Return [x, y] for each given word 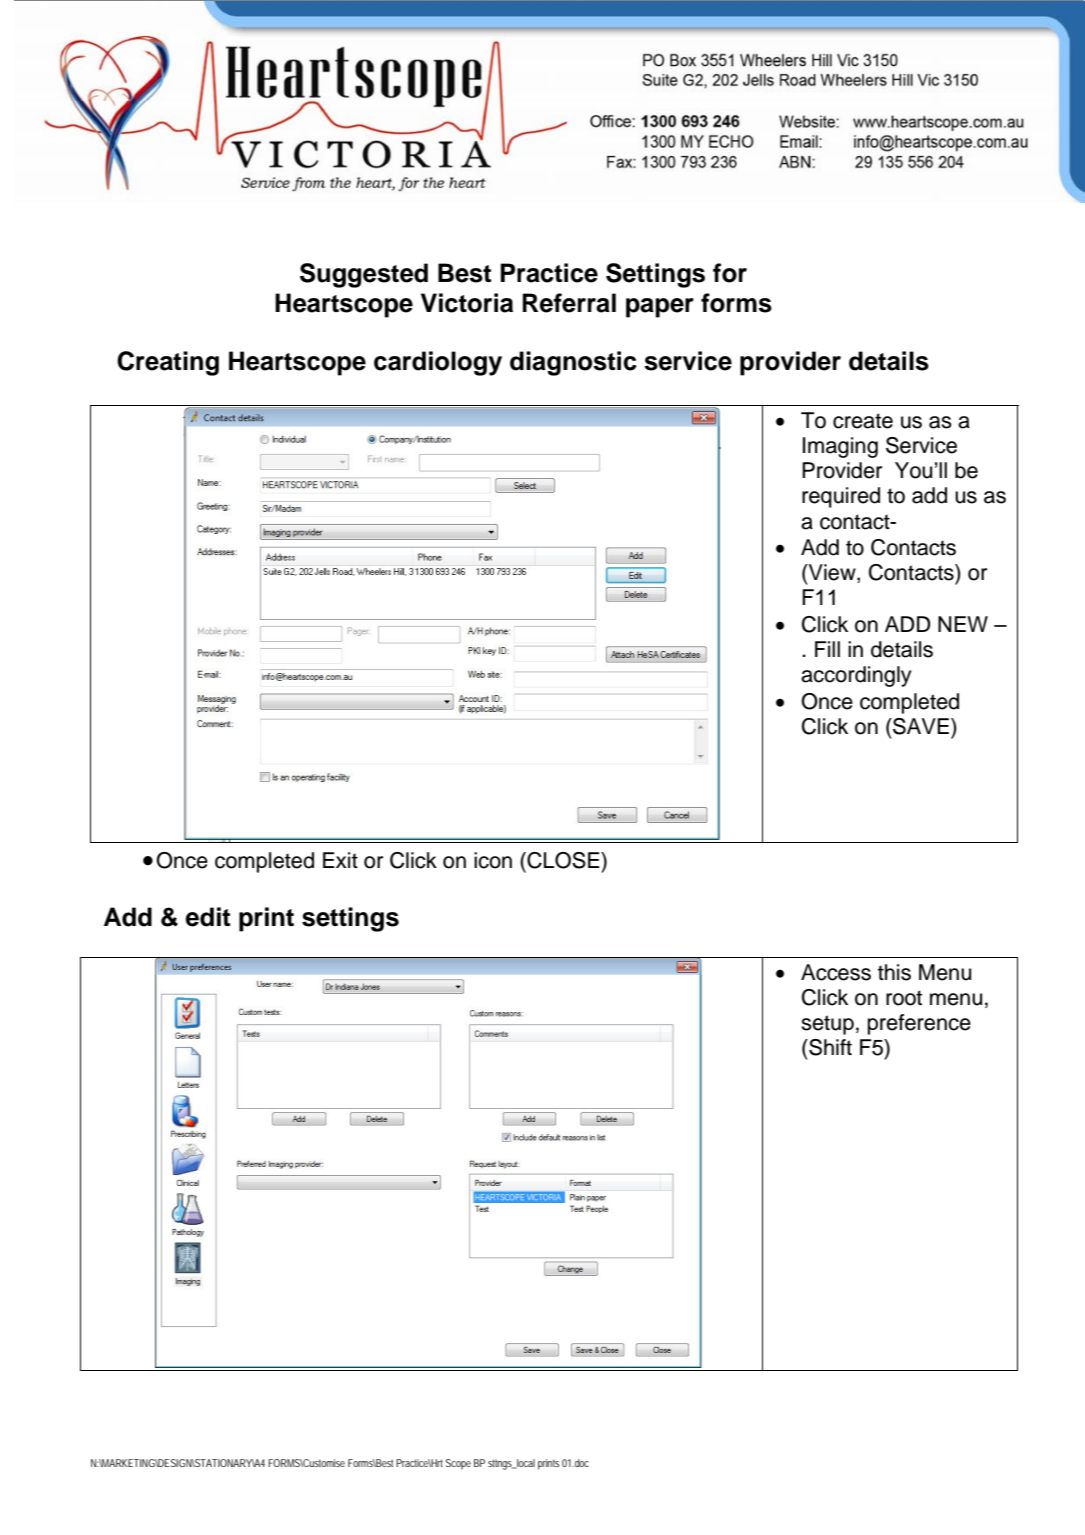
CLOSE [563, 860]
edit [208, 917]
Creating [168, 363]
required [841, 497]
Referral [569, 303]
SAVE [920, 726]
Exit [340, 860]
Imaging [840, 447]
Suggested [364, 275]
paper [660, 308]
